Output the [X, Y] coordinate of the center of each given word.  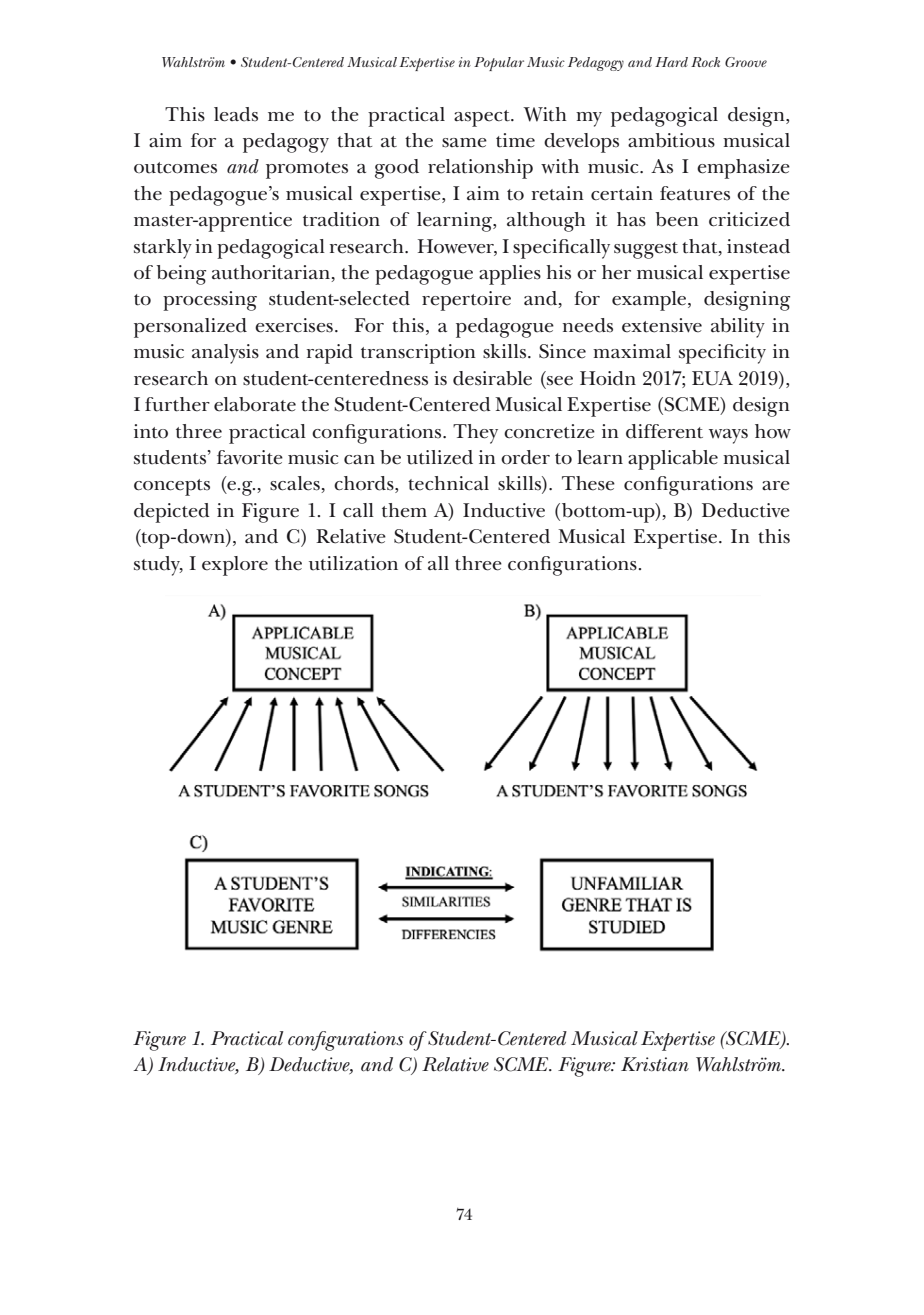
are [776, 486]
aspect [483, 118]
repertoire [466, 301]
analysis [225, 354]
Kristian [655, 1064]
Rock [705, 62]
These [588, 483]
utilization [353, 563]
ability [738, 328]
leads [236, 114]
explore [235, 566]
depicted [172, 513]
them [404, 510]
